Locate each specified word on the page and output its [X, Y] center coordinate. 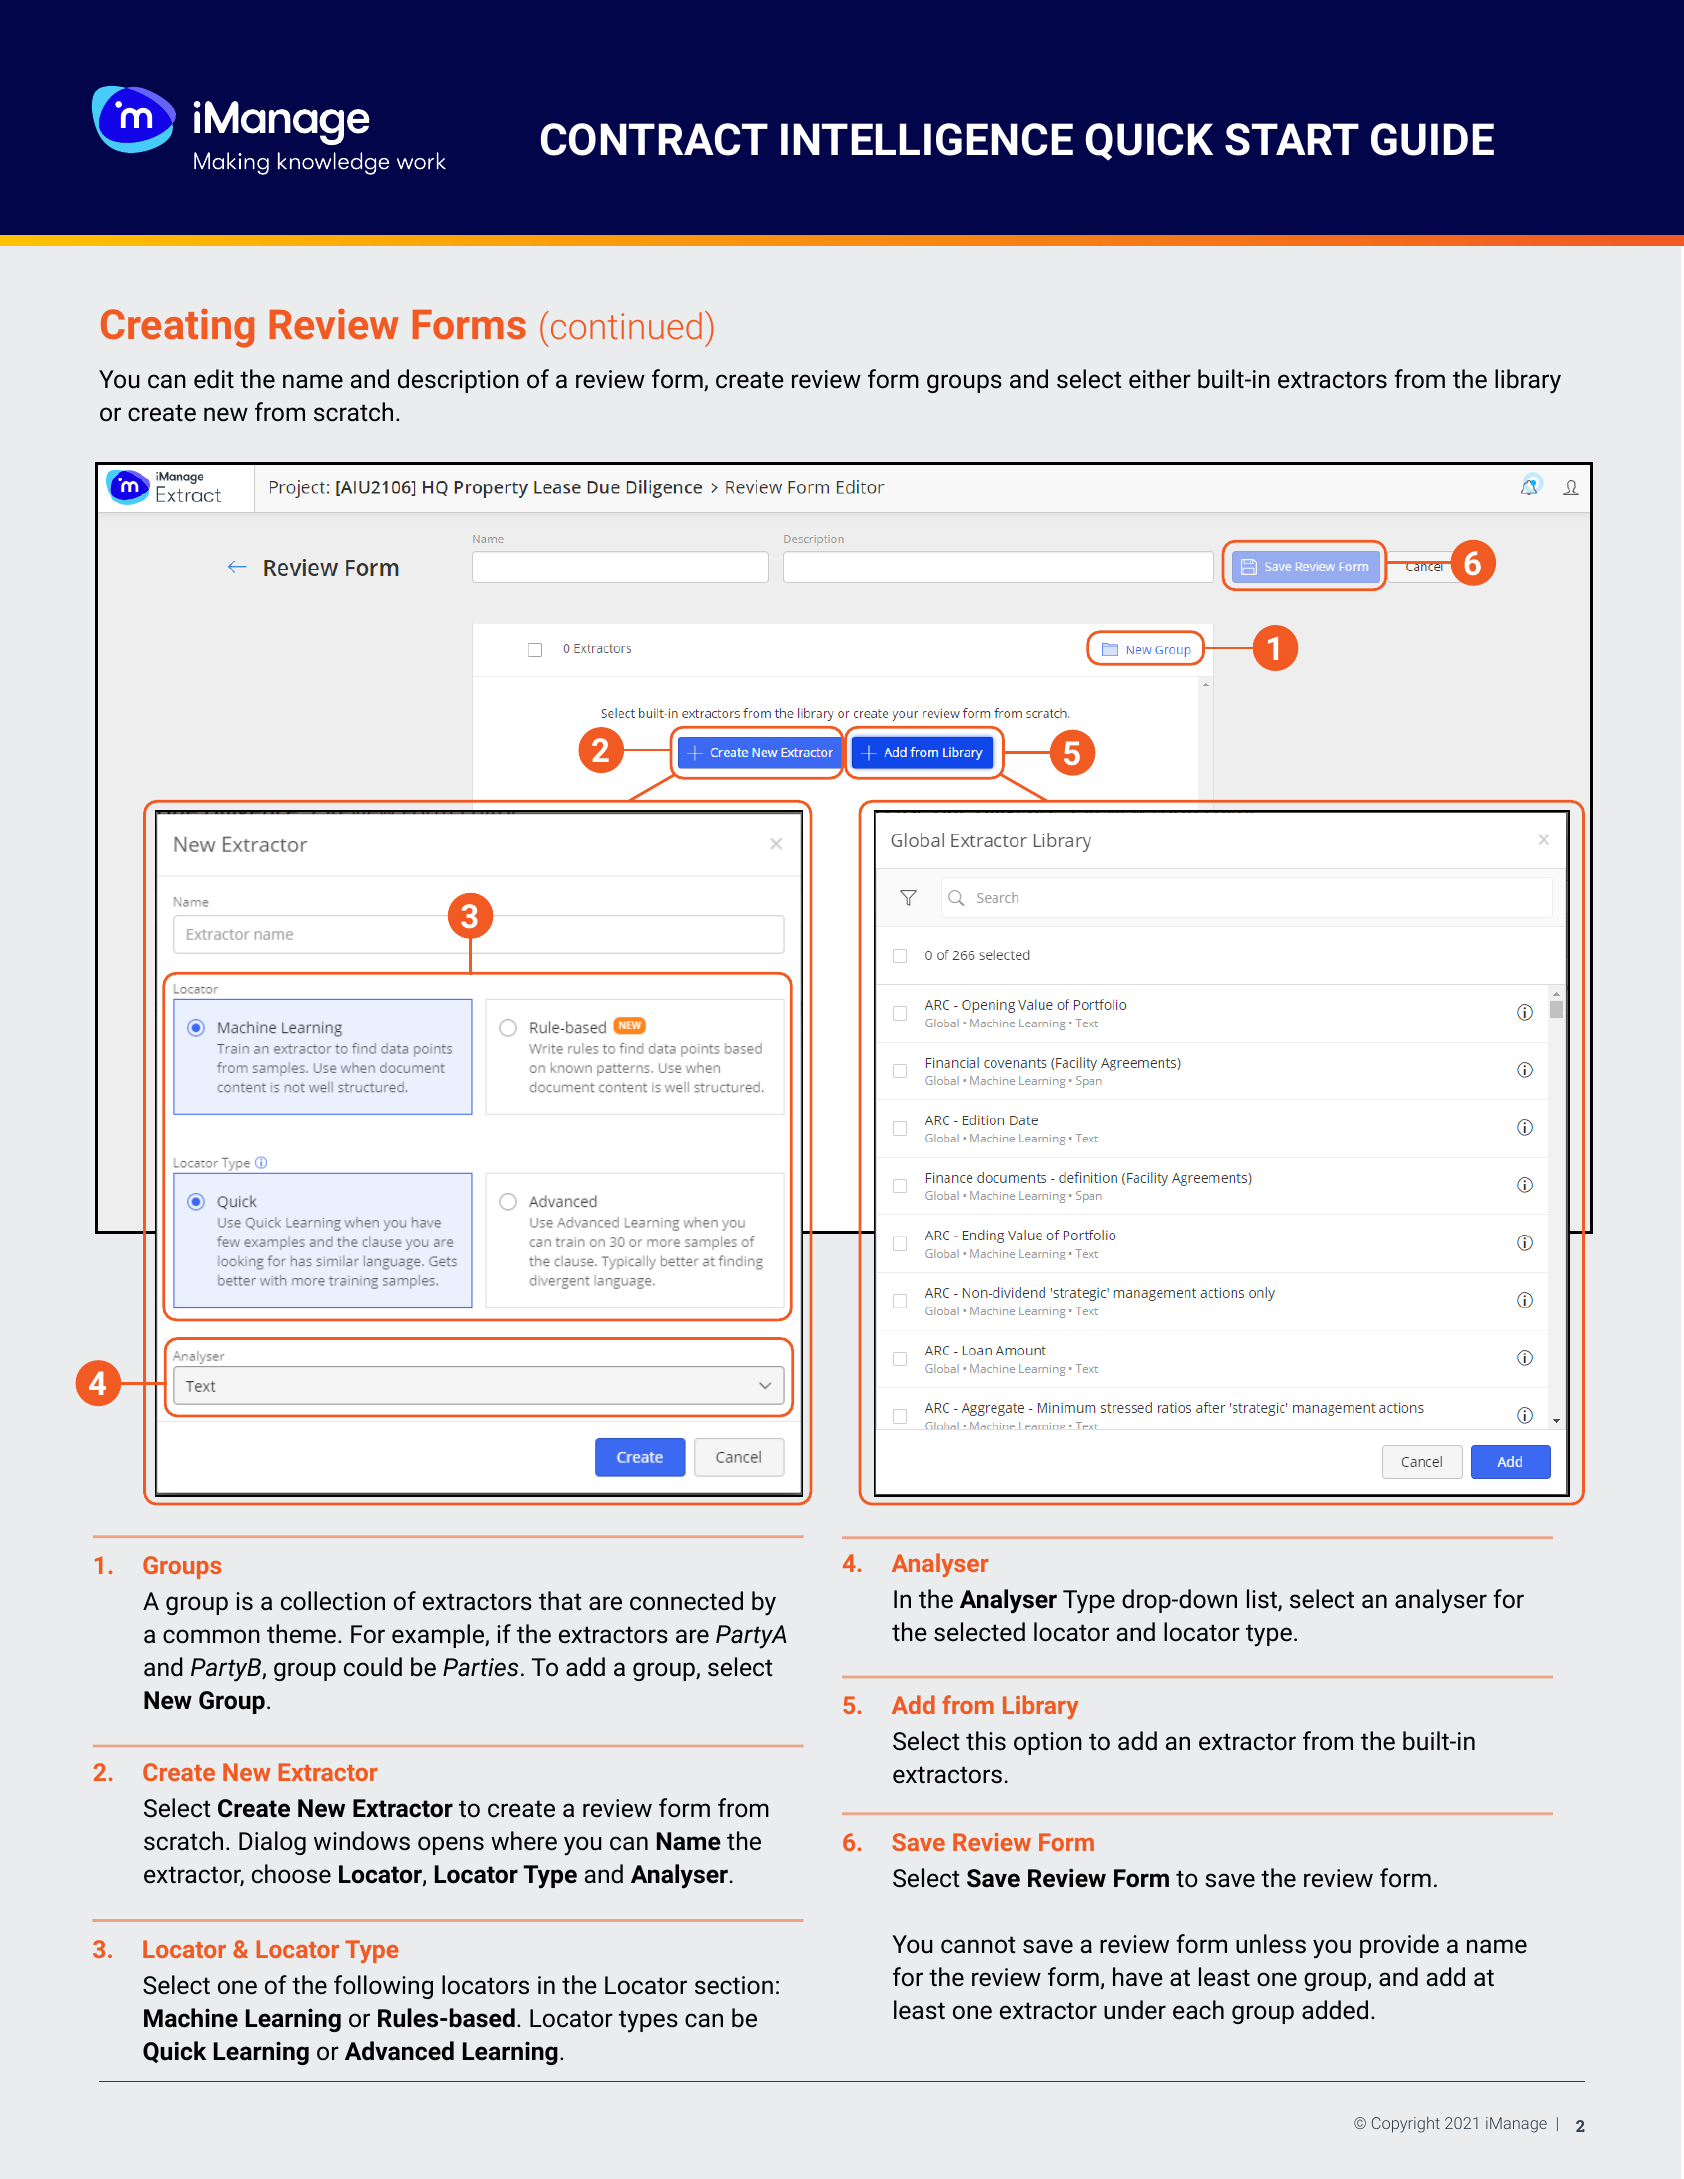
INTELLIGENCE [927, 139]
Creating [177, 328]
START [1292, 139]
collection [333, 1601]
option [1048, 1743]
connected [686, 1601]
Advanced [399, 2051]
